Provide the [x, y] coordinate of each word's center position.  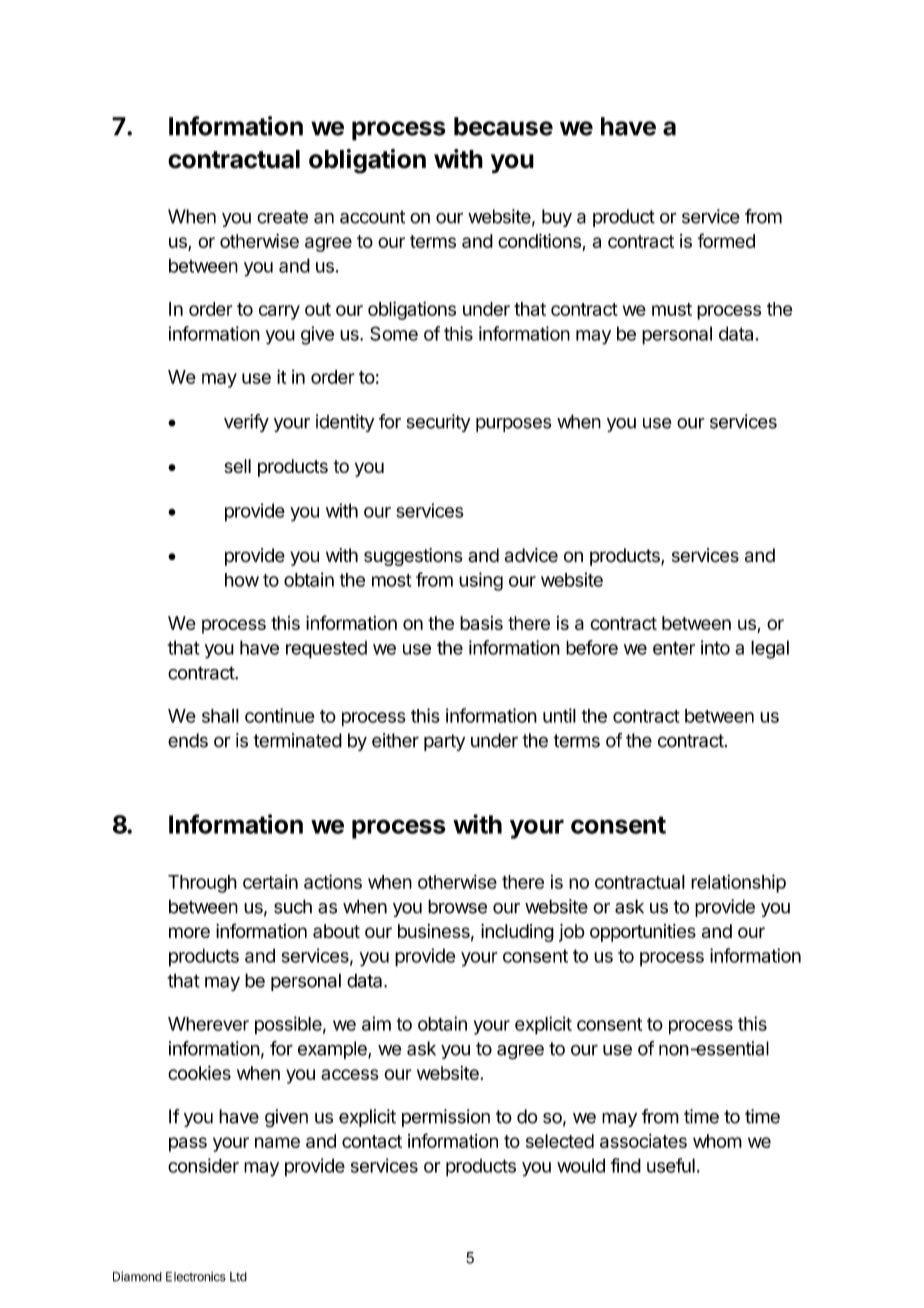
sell [237, 466]
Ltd [238, 1277]
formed [726, 240]
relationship [738, 883]
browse [457, 906]
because [503, 126]
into [715, 647]
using [481, 581]
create [282, 217]
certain [270, 881]
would [581, 1165]
